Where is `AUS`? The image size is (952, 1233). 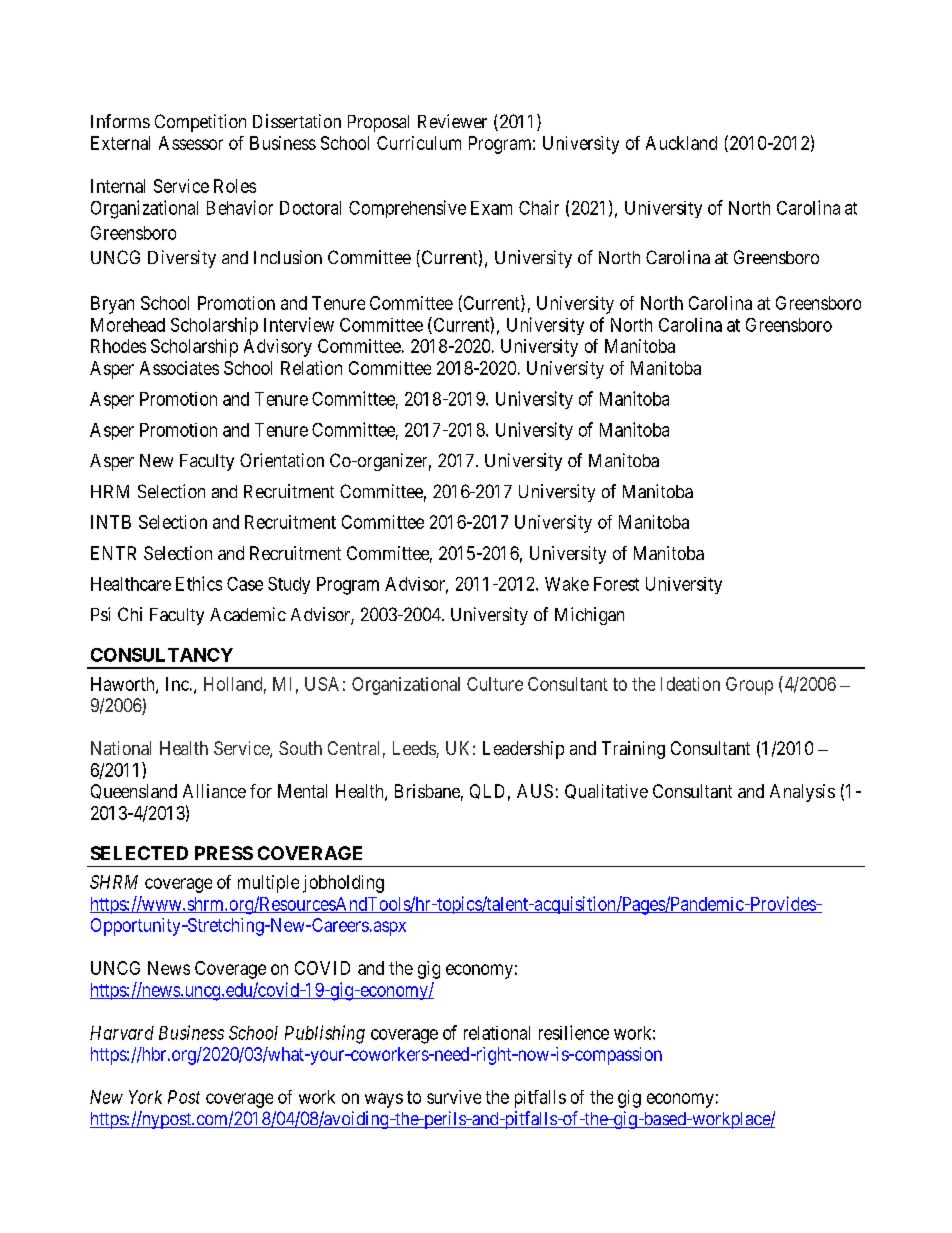
AUS is located at coordinates (535, 791).
